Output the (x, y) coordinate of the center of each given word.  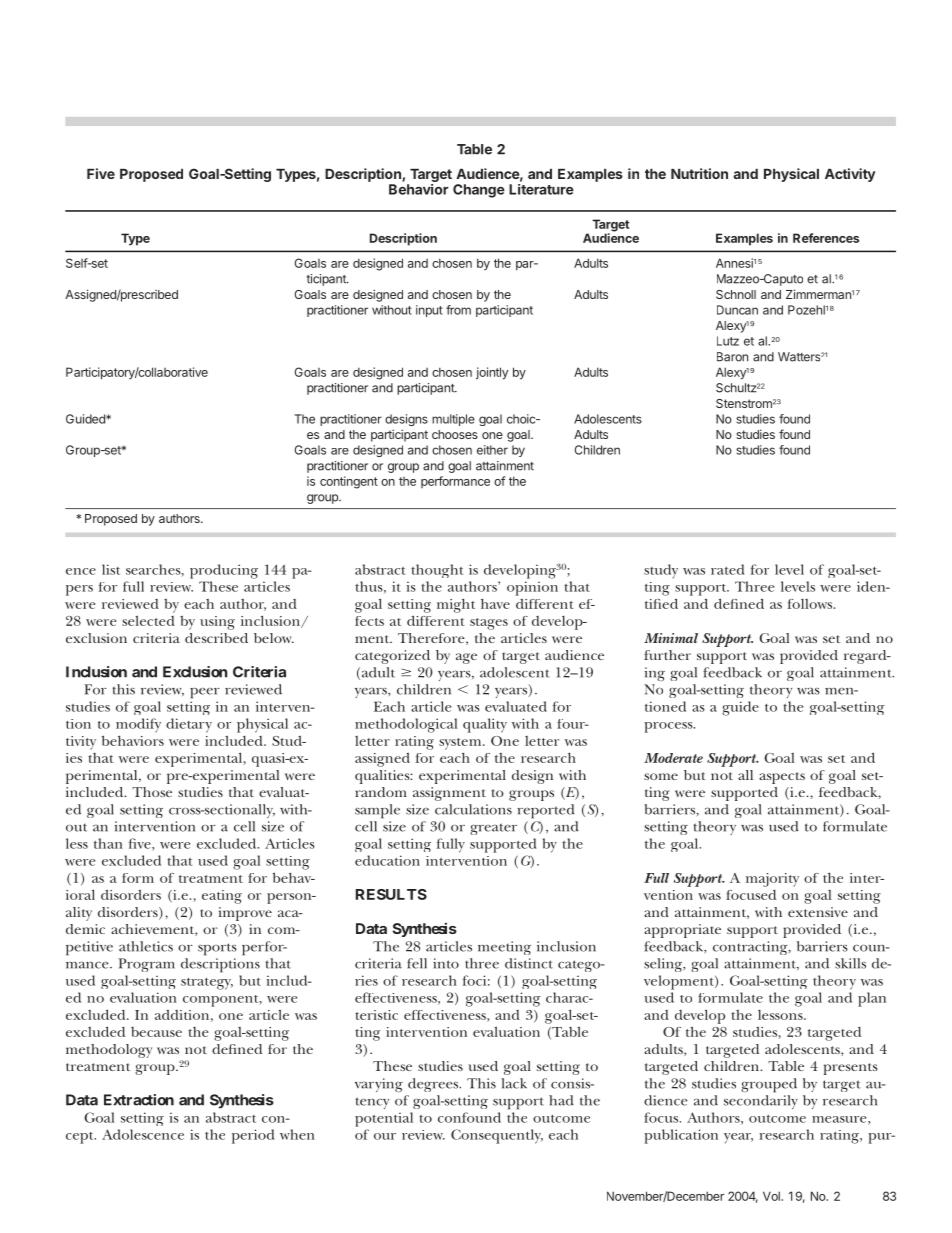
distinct (529, 963)
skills (850, 963)
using (217, 623)
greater (493, 829)
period (253, 1136)
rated (727, 569)
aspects (782, 778)
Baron (732, 357)
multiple (453, 420)
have (495, 603)
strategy (207, 984)
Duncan (737, 310)
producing (224, 571)
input (429, 311)
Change (479, 191)
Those (152, 792)
